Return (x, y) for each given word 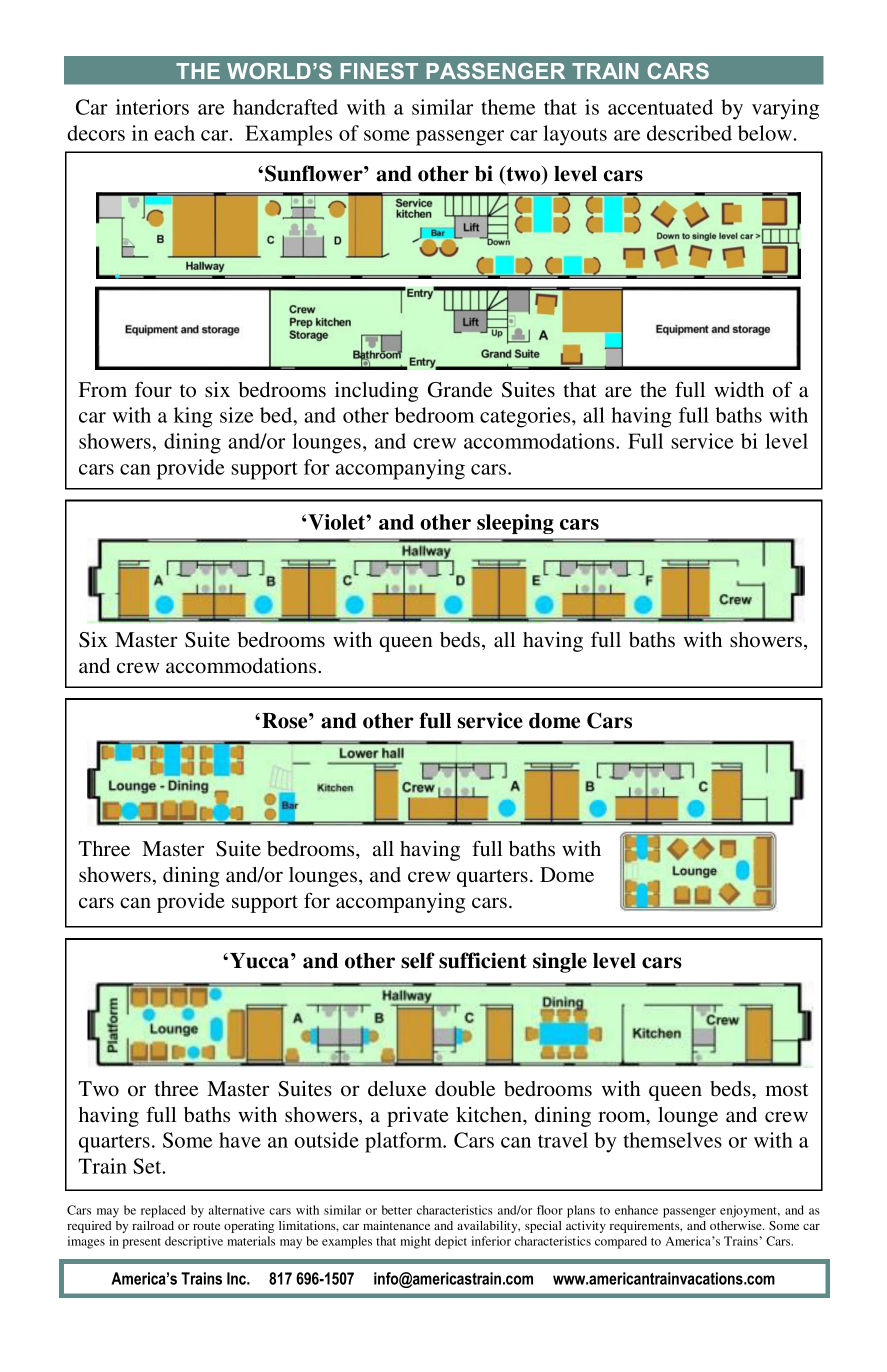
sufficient (483, 960)
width (739, 389)
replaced (163, 1211)
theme (508, 107)
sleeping (515, 524)
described (689, 133)
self (418, 960)
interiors (152, 107)
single (560, 962)
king (193, 417)
